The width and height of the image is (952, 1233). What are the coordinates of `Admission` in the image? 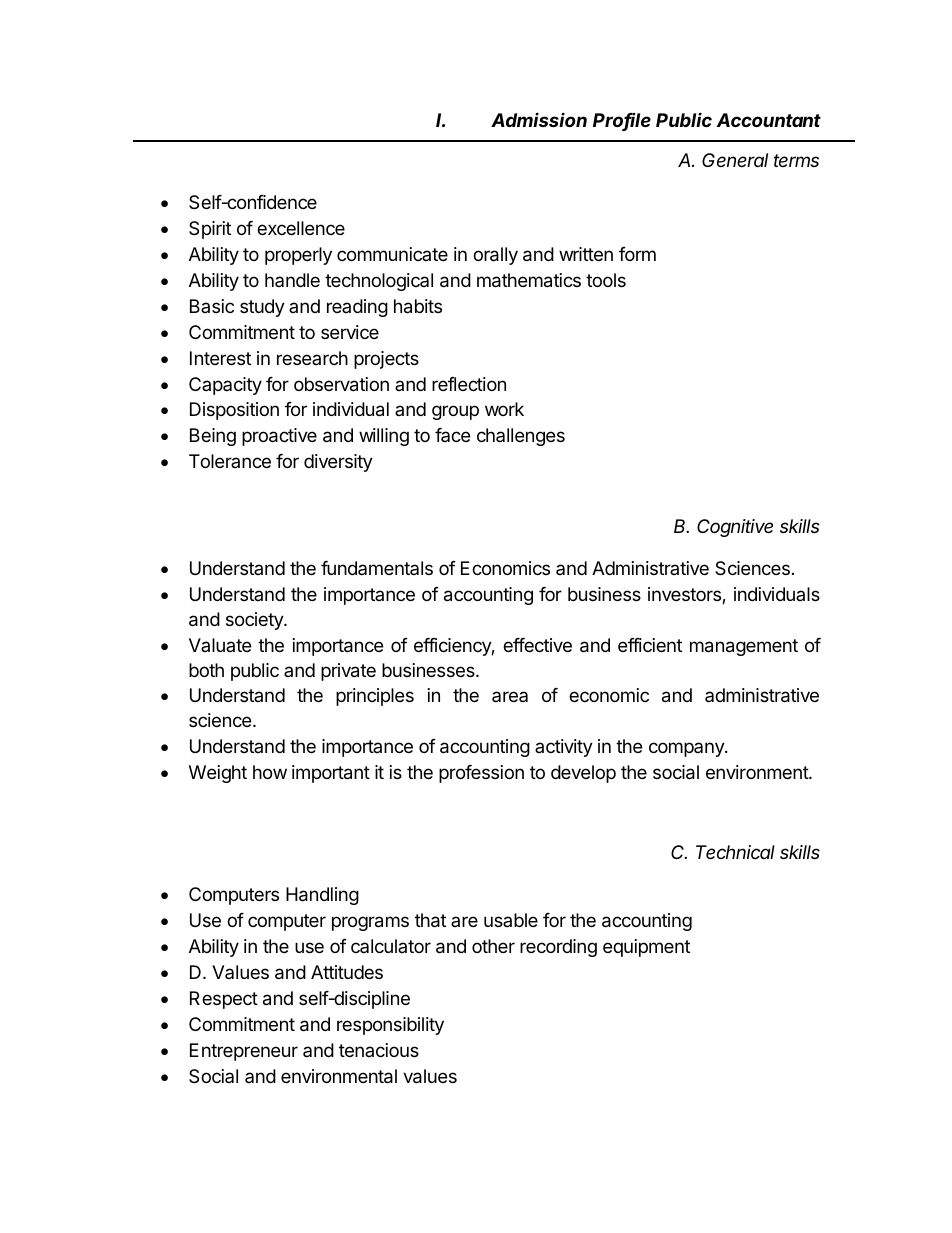 It's located at (539, 119).
